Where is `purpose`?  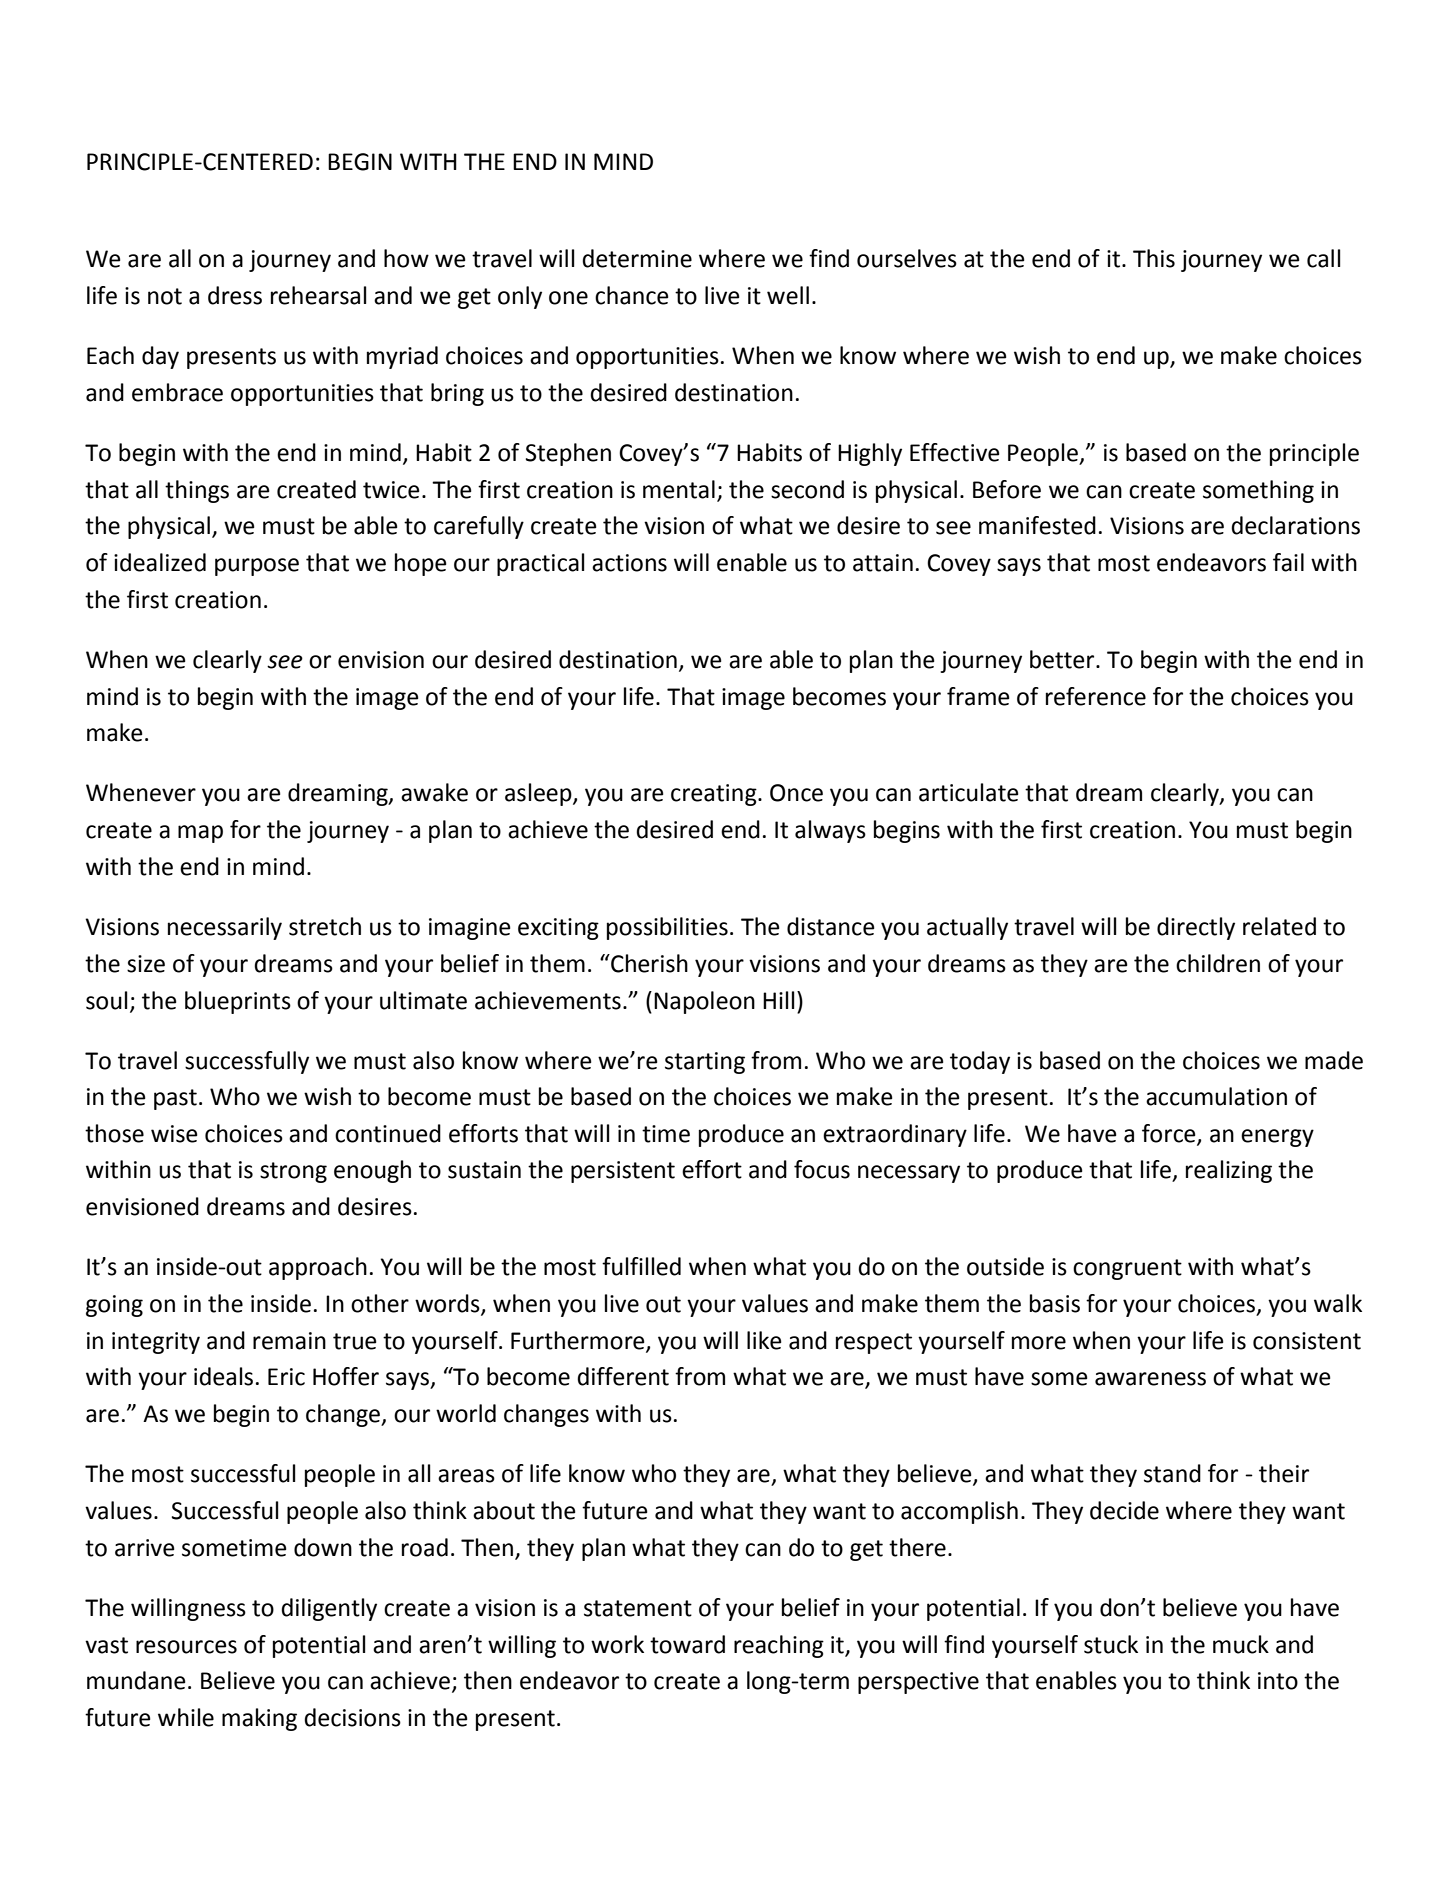 purpose is located at coordinates (257, 567).
